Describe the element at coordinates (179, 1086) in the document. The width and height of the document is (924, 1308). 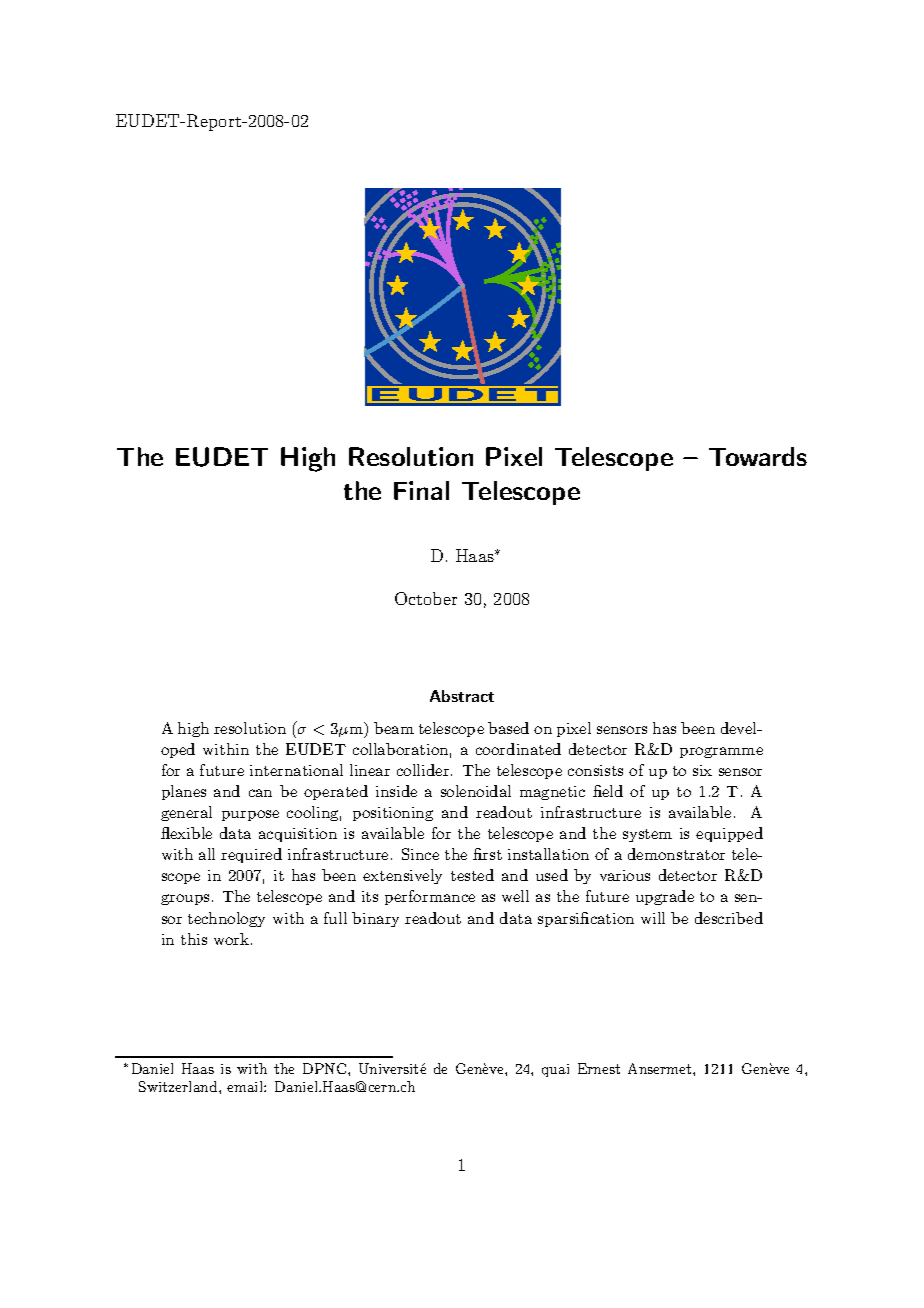
I see `Switzerland` at that location.
